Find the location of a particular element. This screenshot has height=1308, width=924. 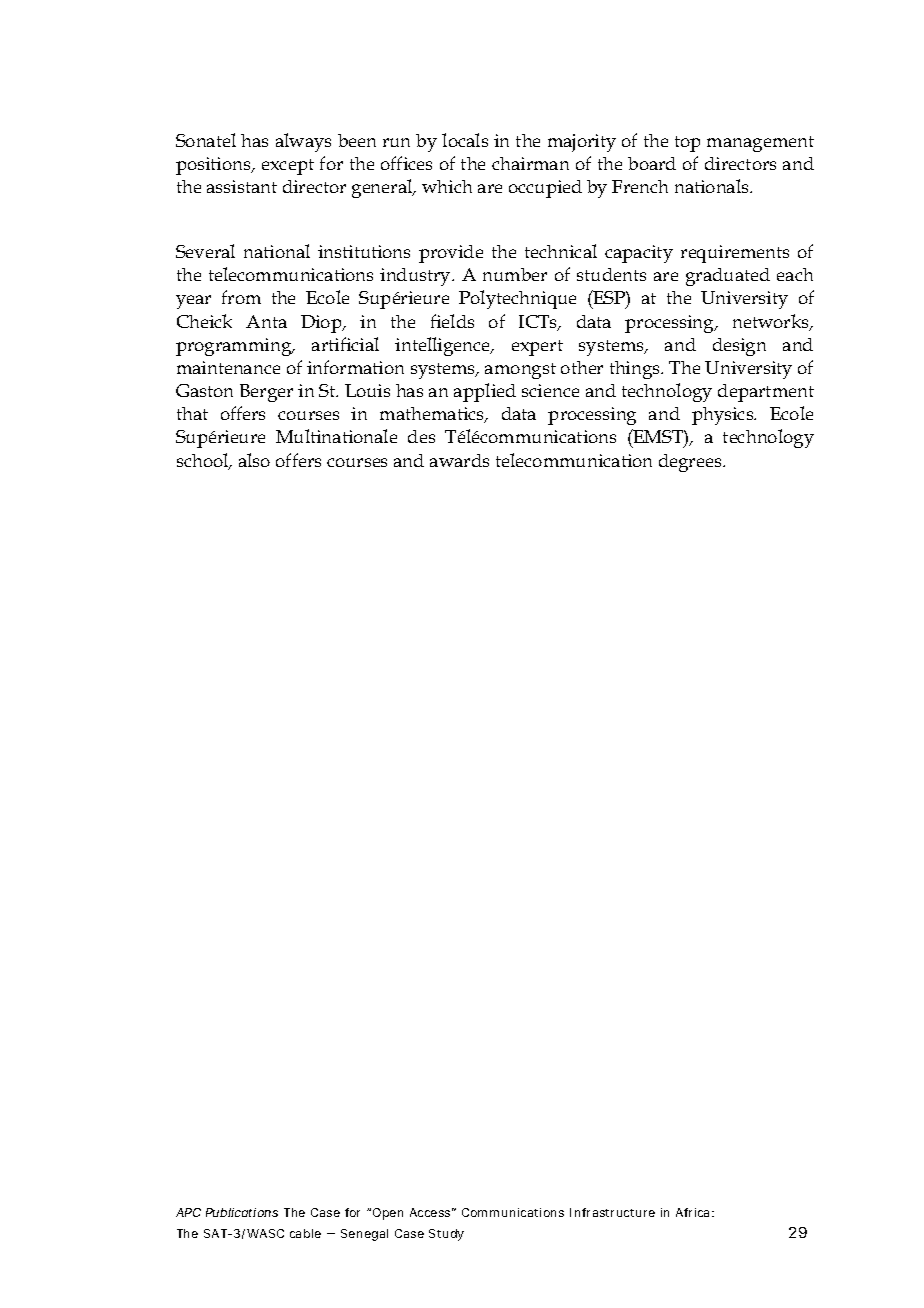

chairman is located at coordinates (530, 163).
